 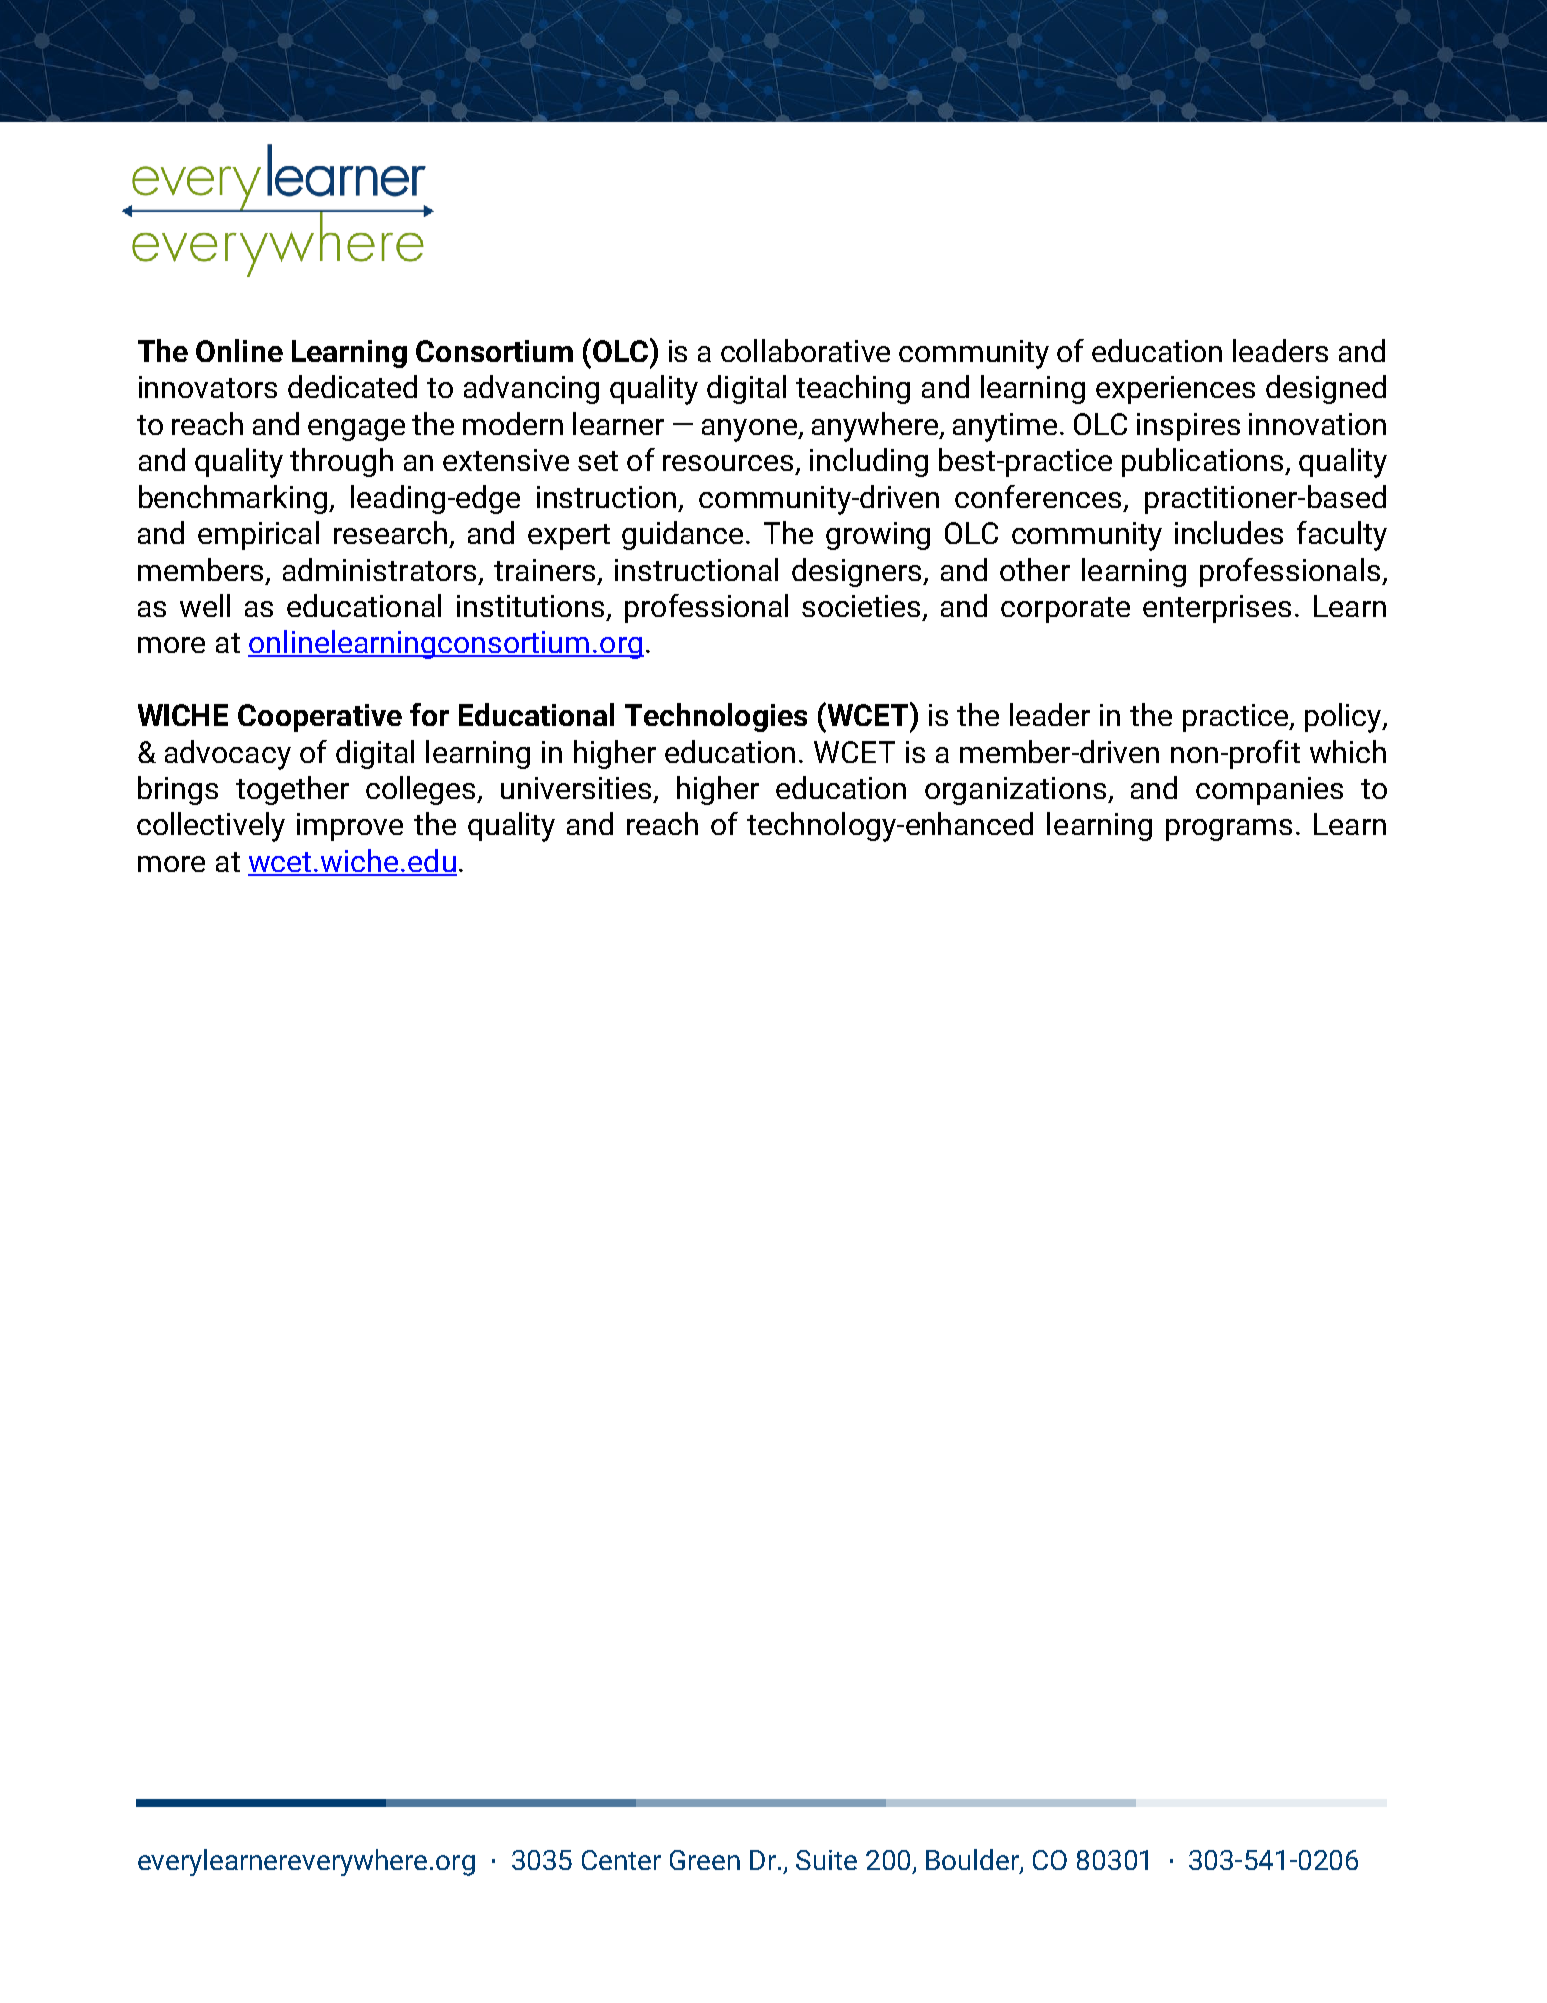 I want to click on Center, so click(x=621, y=1860).
